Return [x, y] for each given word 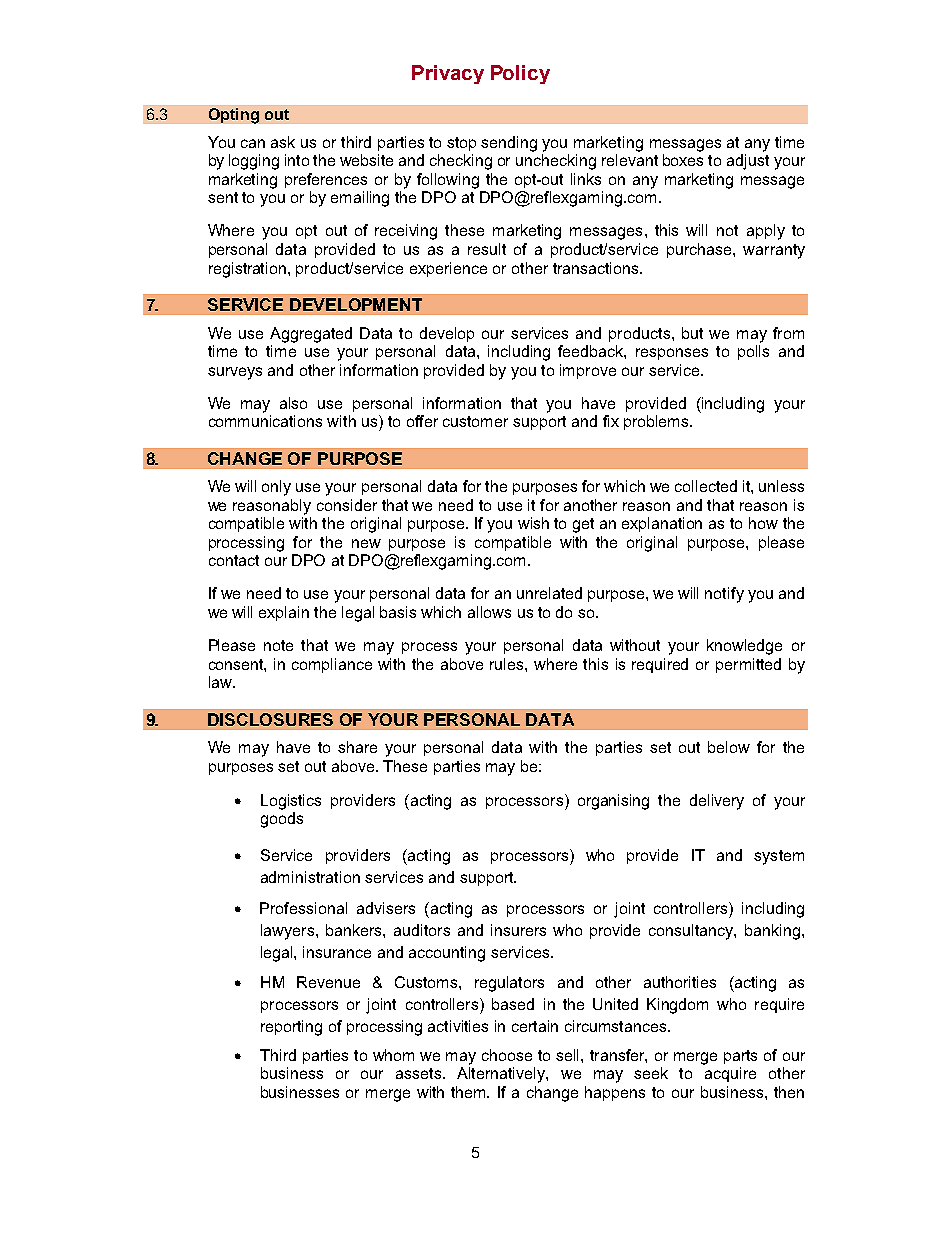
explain [284, 613]
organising [613, 802]
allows [489, 612]
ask [283, 142]
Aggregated [311, 335]
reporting [291, 1028]
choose [507, 1055]
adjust [748, 162]
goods [282, 820]
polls [753, 352]
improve [588, 371]
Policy [520, 74]
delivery [717, 802]
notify [724, 595]
